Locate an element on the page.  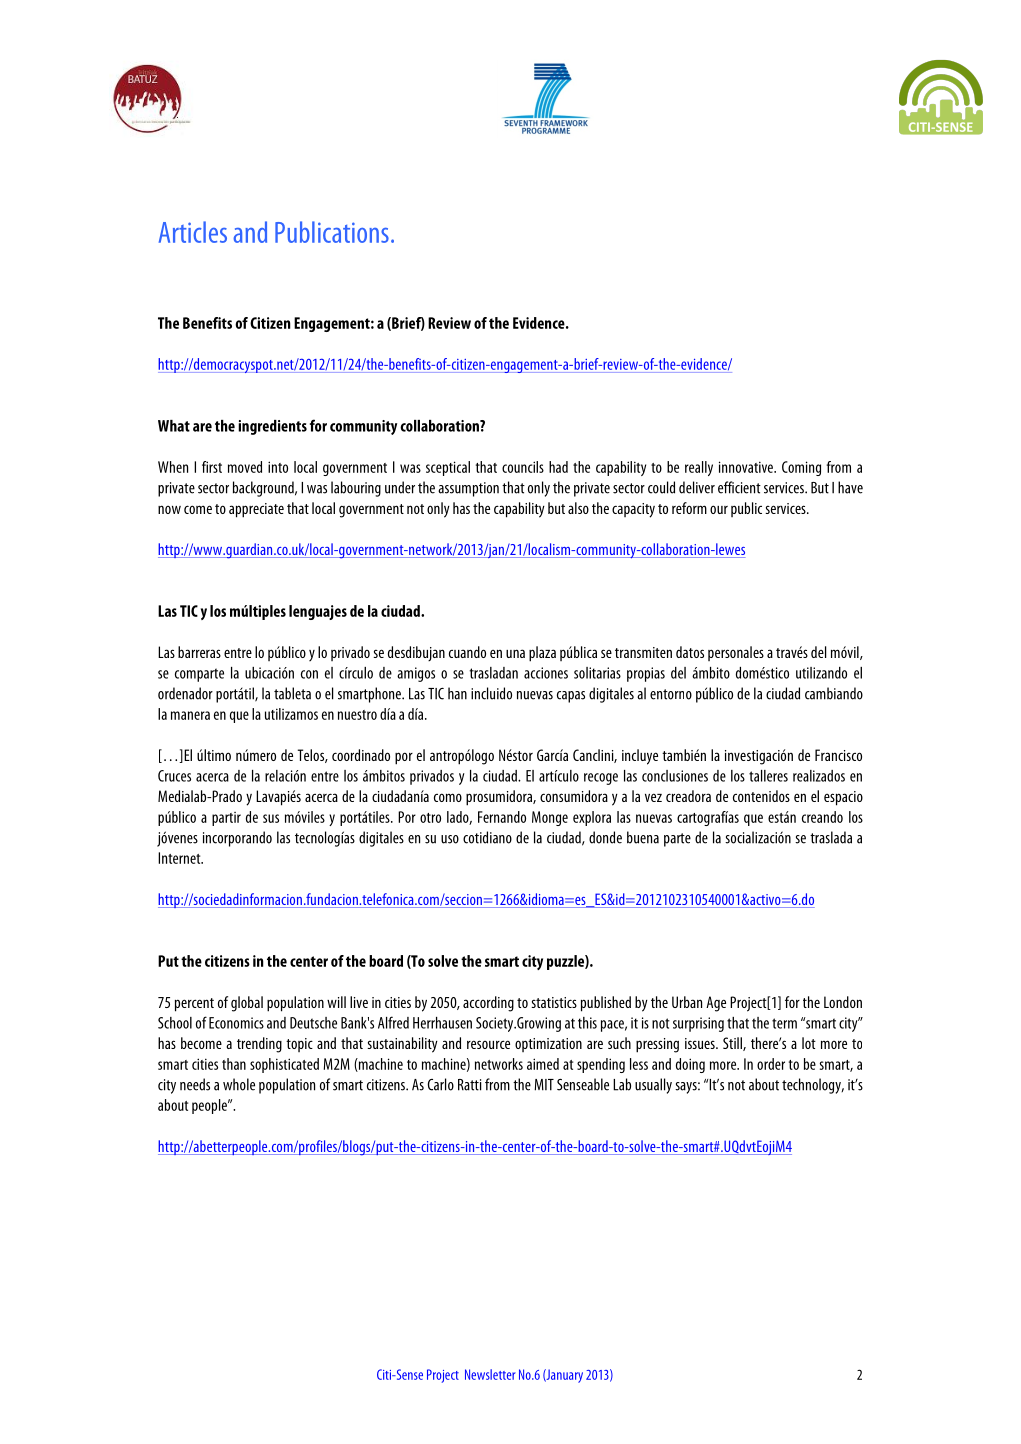
innovative is located at coordinates (747, 467).
